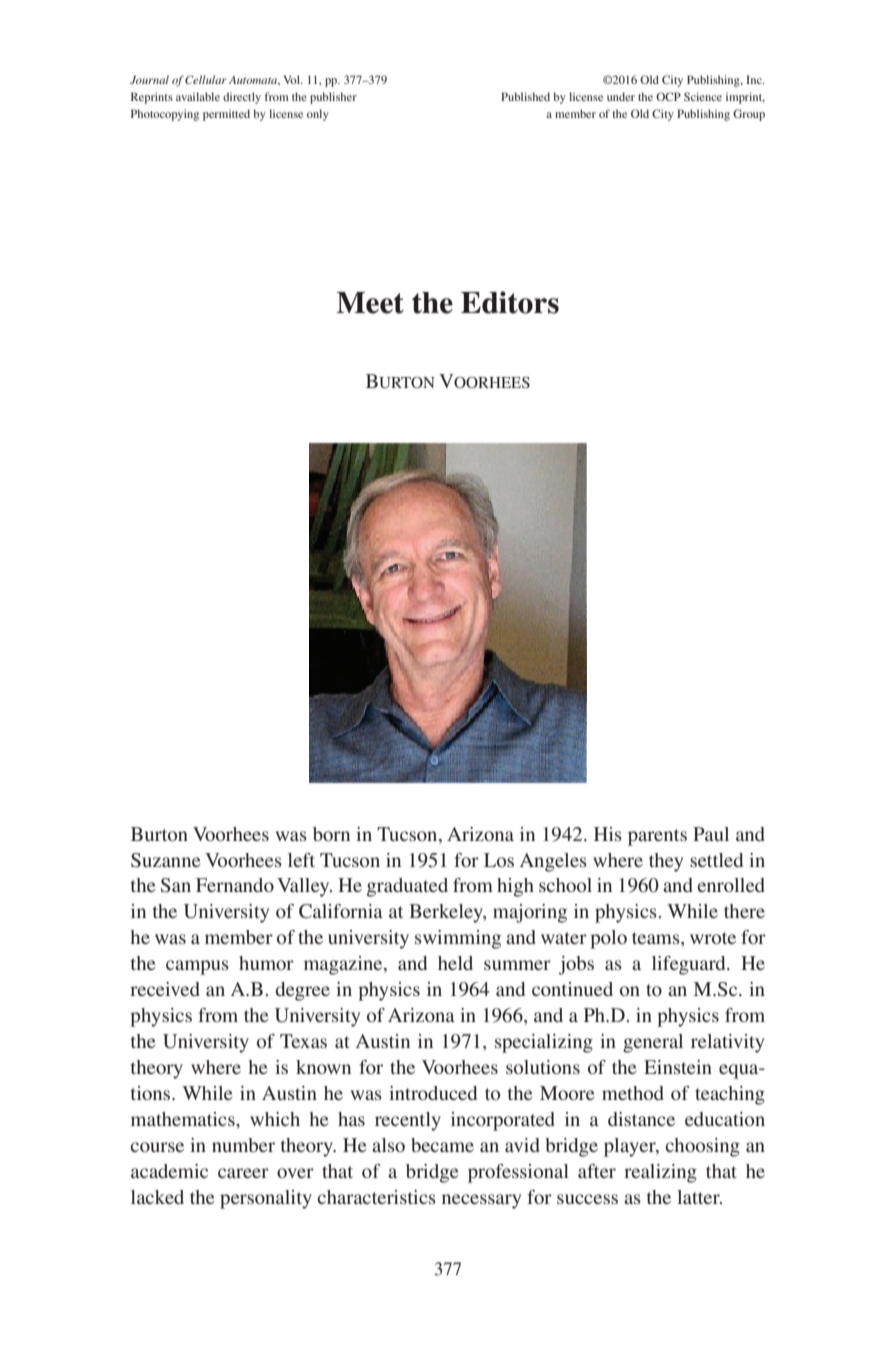 Image resolution: width=896 pixels, height=1345 pixels. I want to click on Paul, so click(711, 834).
